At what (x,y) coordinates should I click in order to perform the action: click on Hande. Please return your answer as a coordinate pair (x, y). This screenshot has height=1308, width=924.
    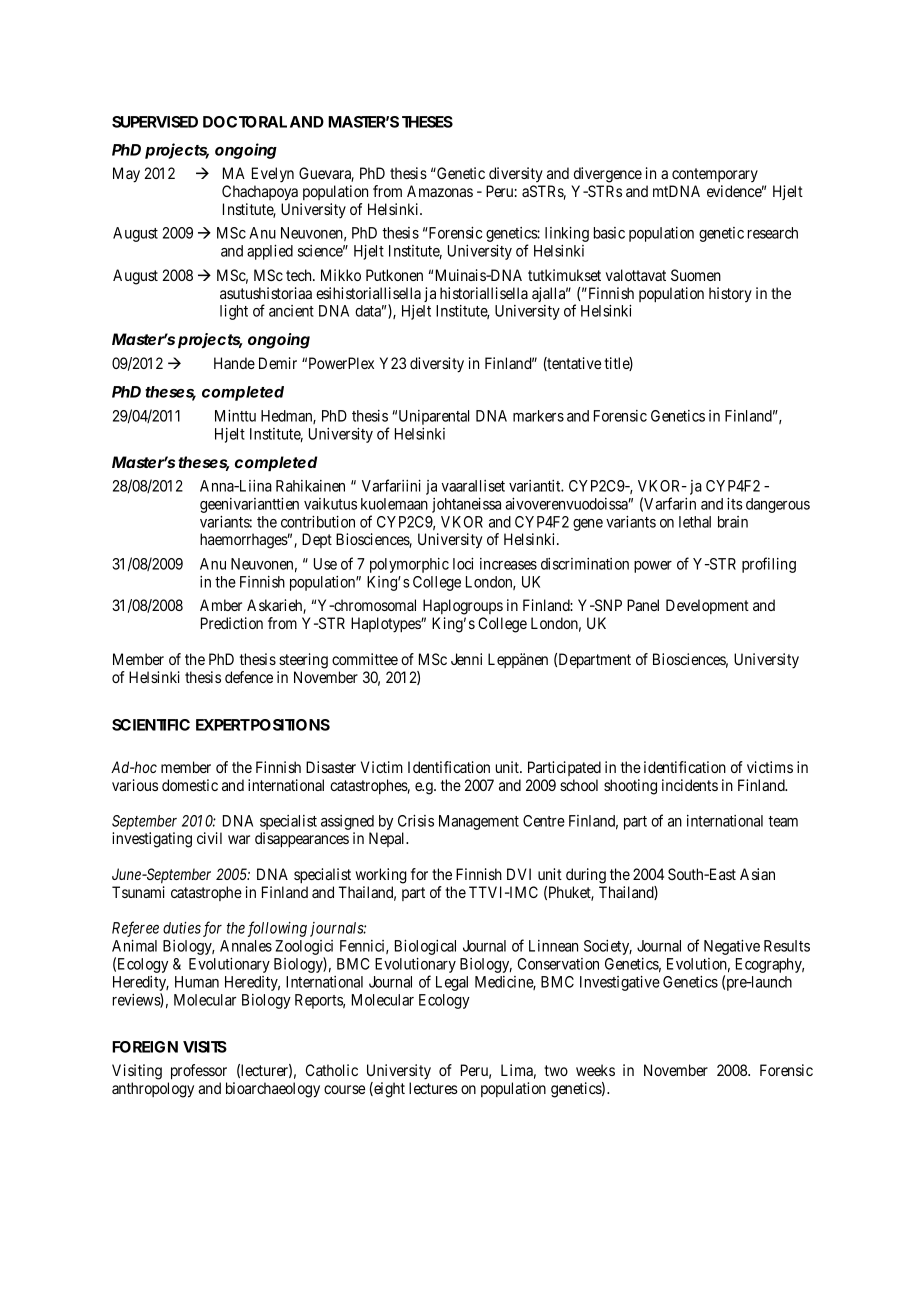
    Looking at the image, I should click on (234, 363).
